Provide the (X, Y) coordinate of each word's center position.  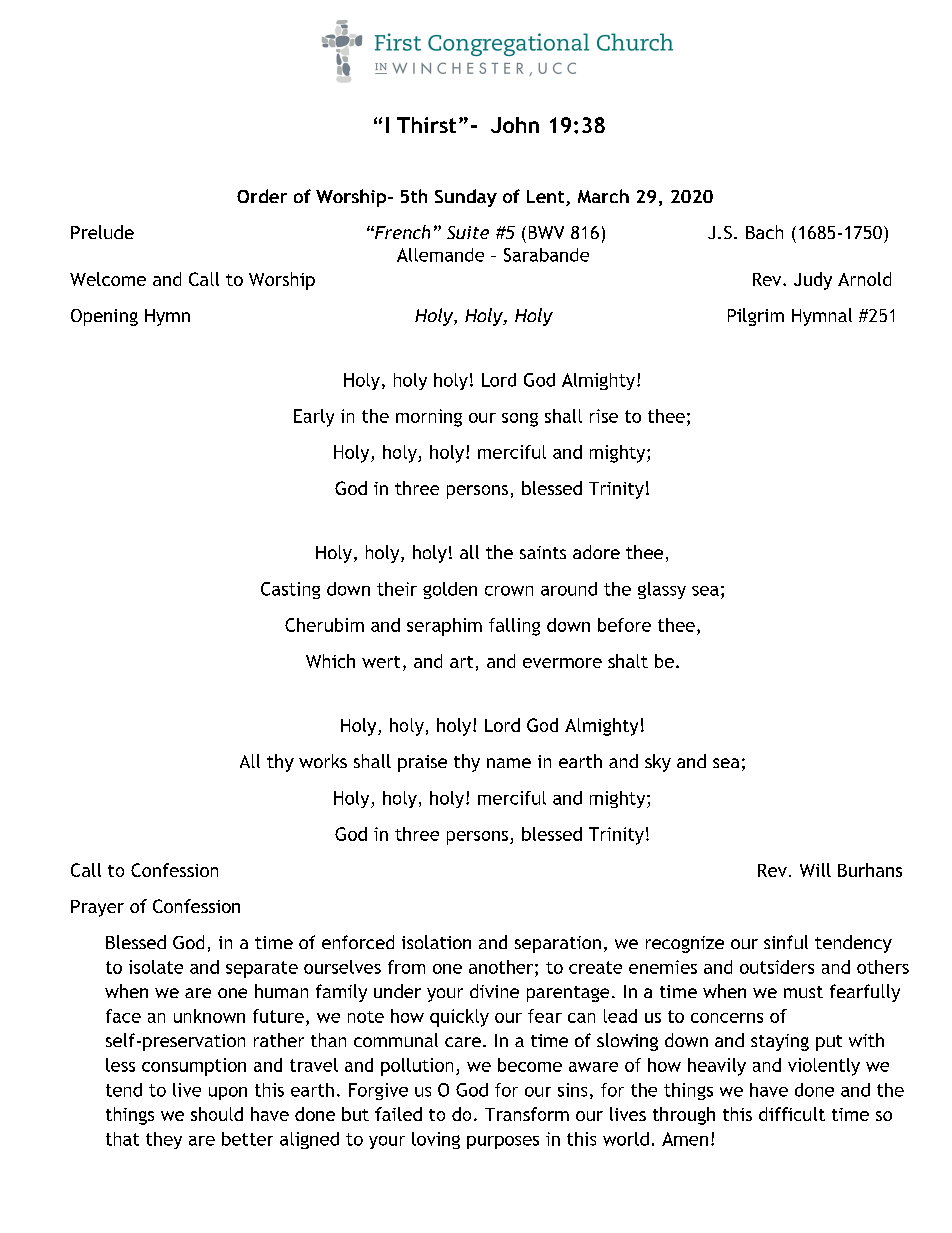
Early (314, 418)
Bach (764, 232)
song (520, 420)
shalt (628, 661)
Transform (527, 1114)
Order (262, 196)
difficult (792, 1114)
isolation (436, 942)
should (217, 1114)
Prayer (97, 908)
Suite (468, 232)
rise (604, 416)
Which (330, 661)
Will (815, 870)
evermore (562, 663)
